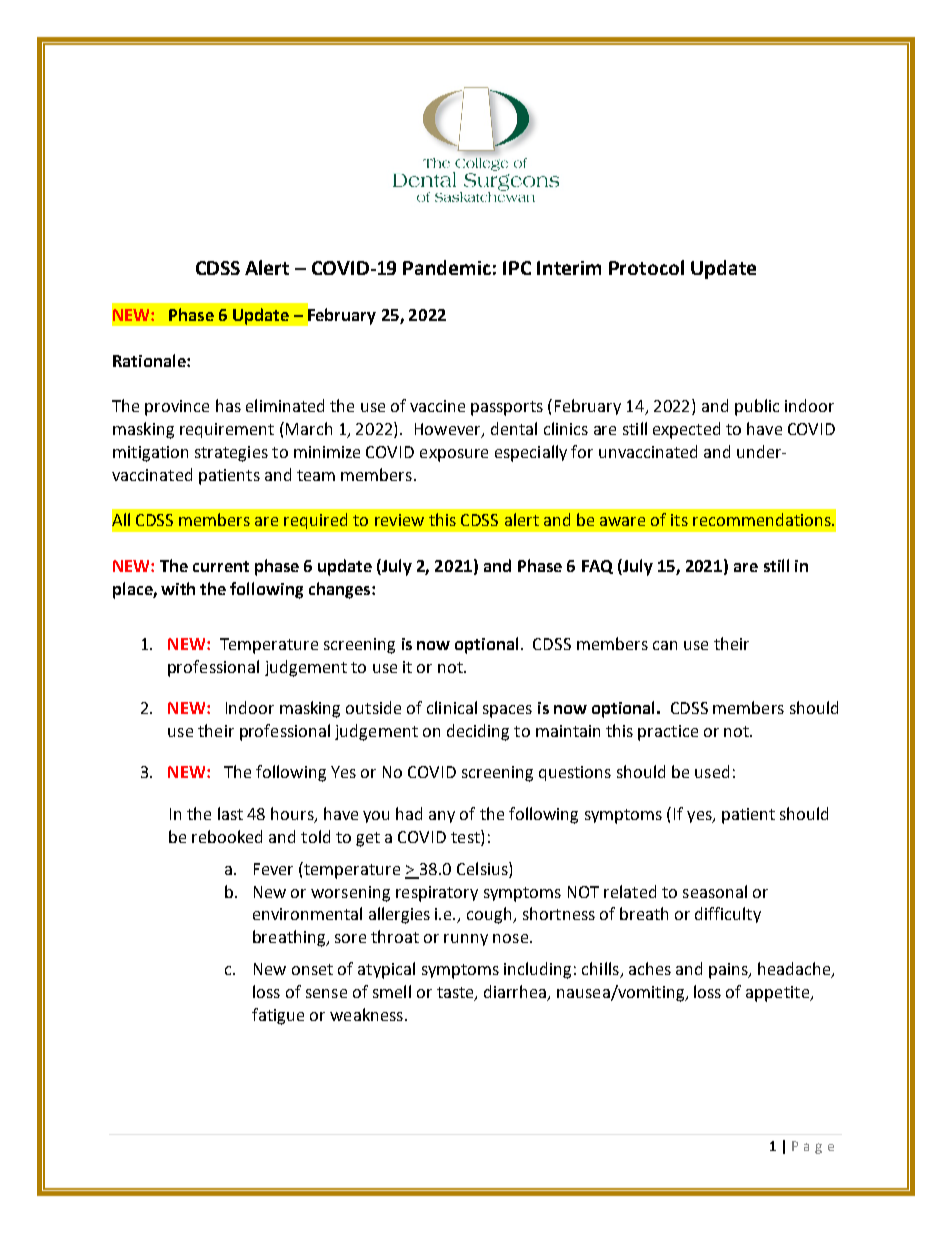  What do you see at coordinates (517, 268) in the screenshot?
I see `IPC` at bounding box center [517, 268].
